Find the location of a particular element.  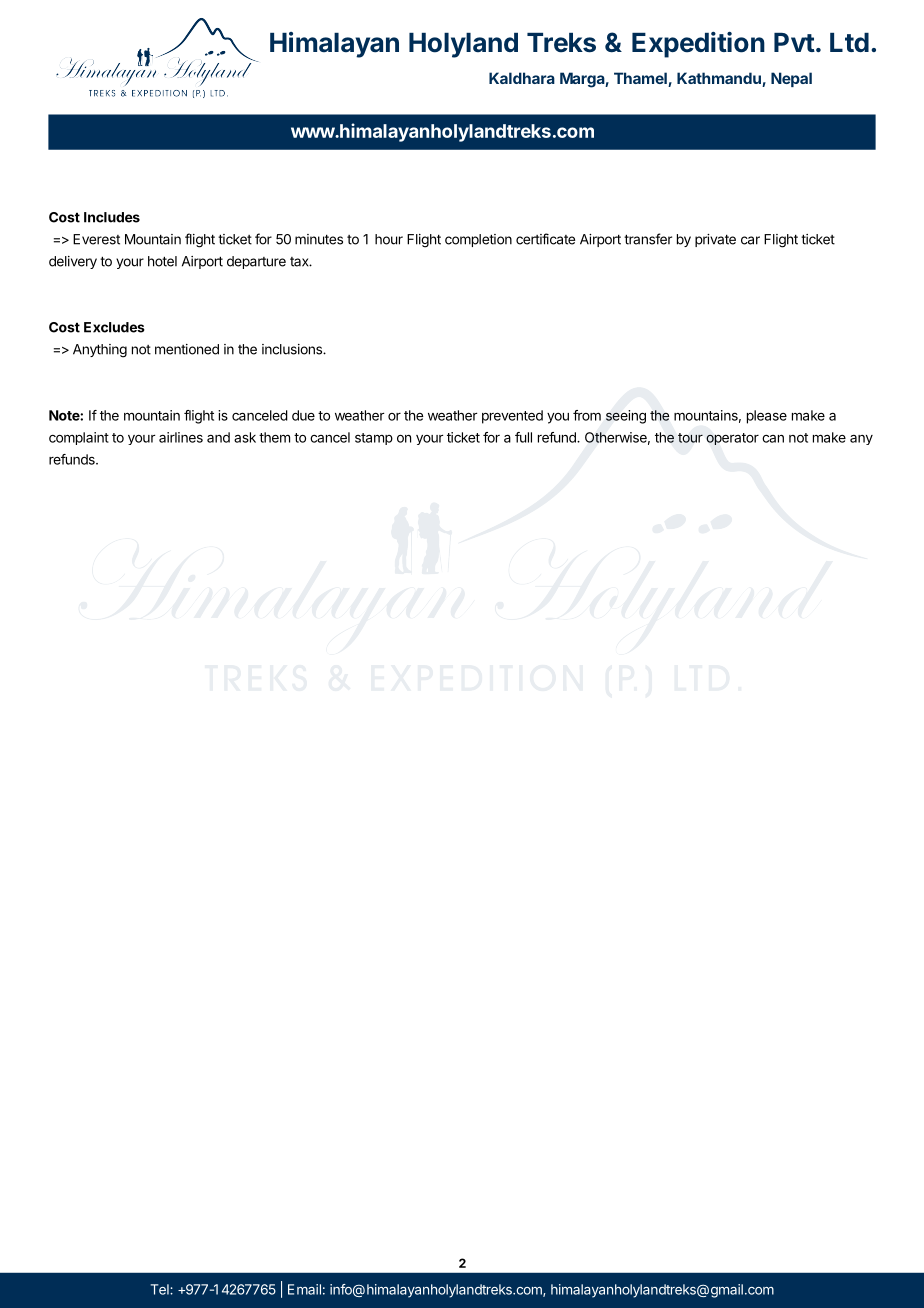

completion is located at coordinates (478, 240).
